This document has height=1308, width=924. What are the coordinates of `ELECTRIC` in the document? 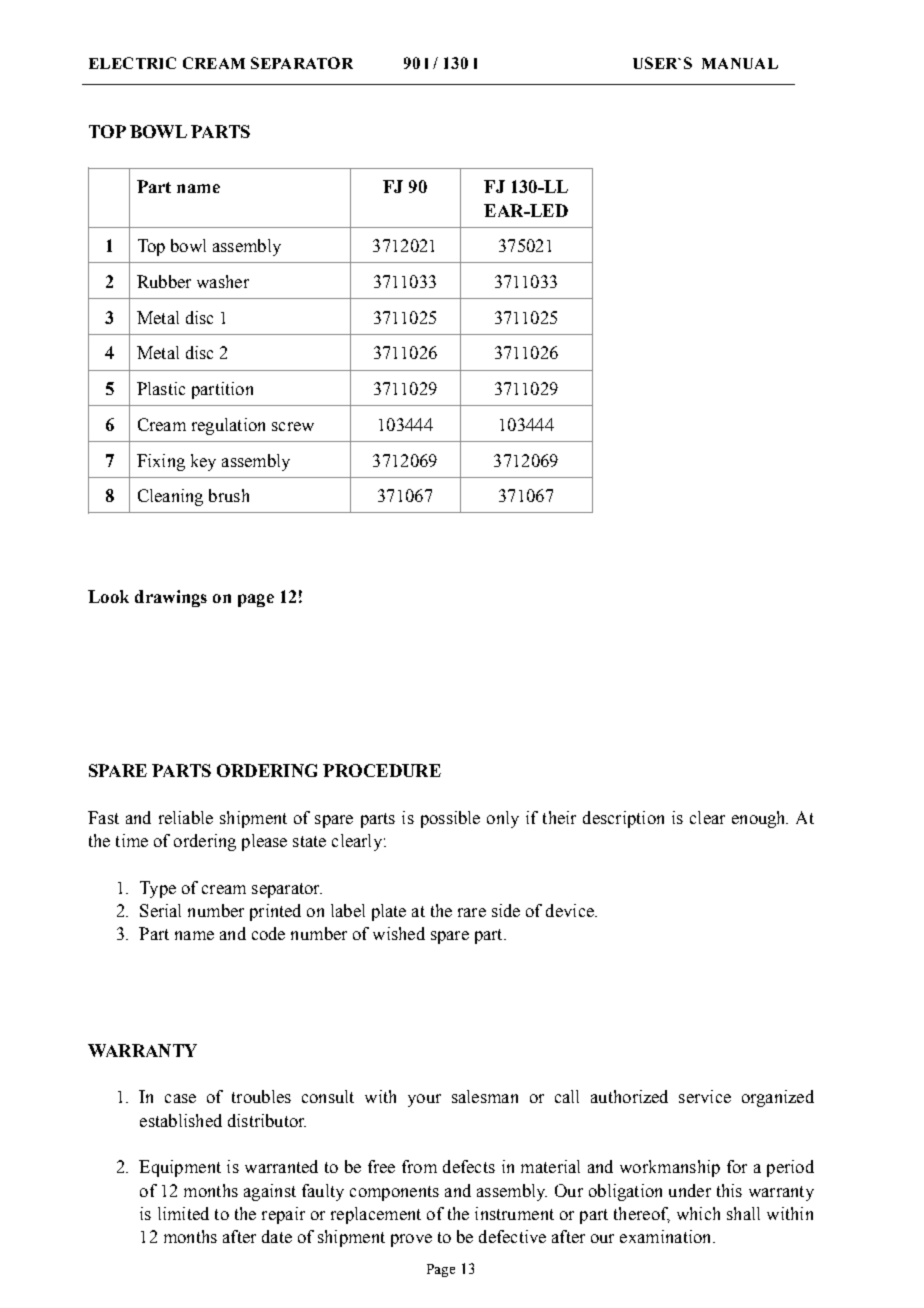 It's located at (132, 63).
